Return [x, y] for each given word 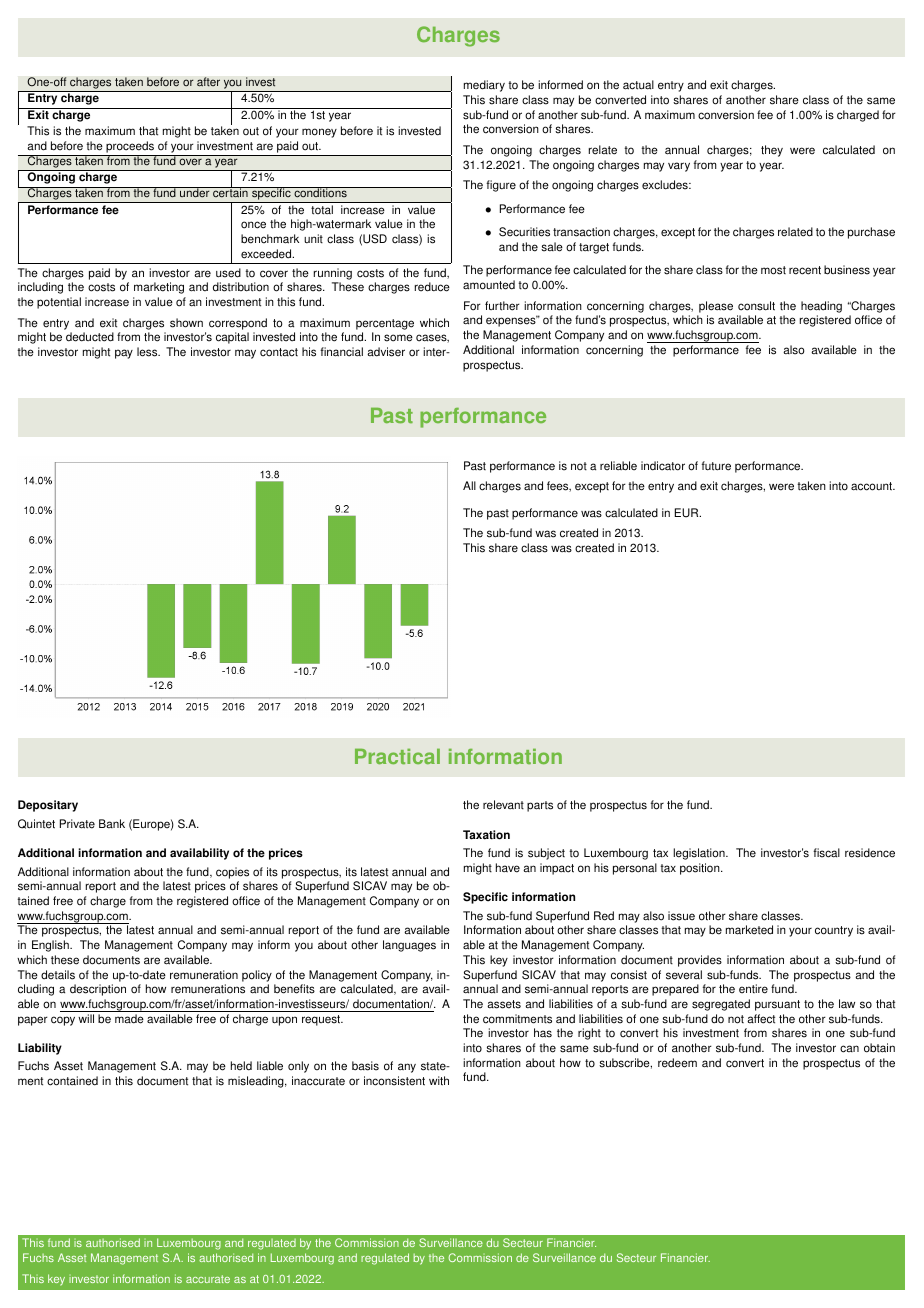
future [716, 466]
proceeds [130, 148]
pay [124, 354]
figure [501, 186]
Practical [397, 756]
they [772, 151]
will [86, 1018]
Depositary [48, 806]
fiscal [826, 853]
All [469, 485]
